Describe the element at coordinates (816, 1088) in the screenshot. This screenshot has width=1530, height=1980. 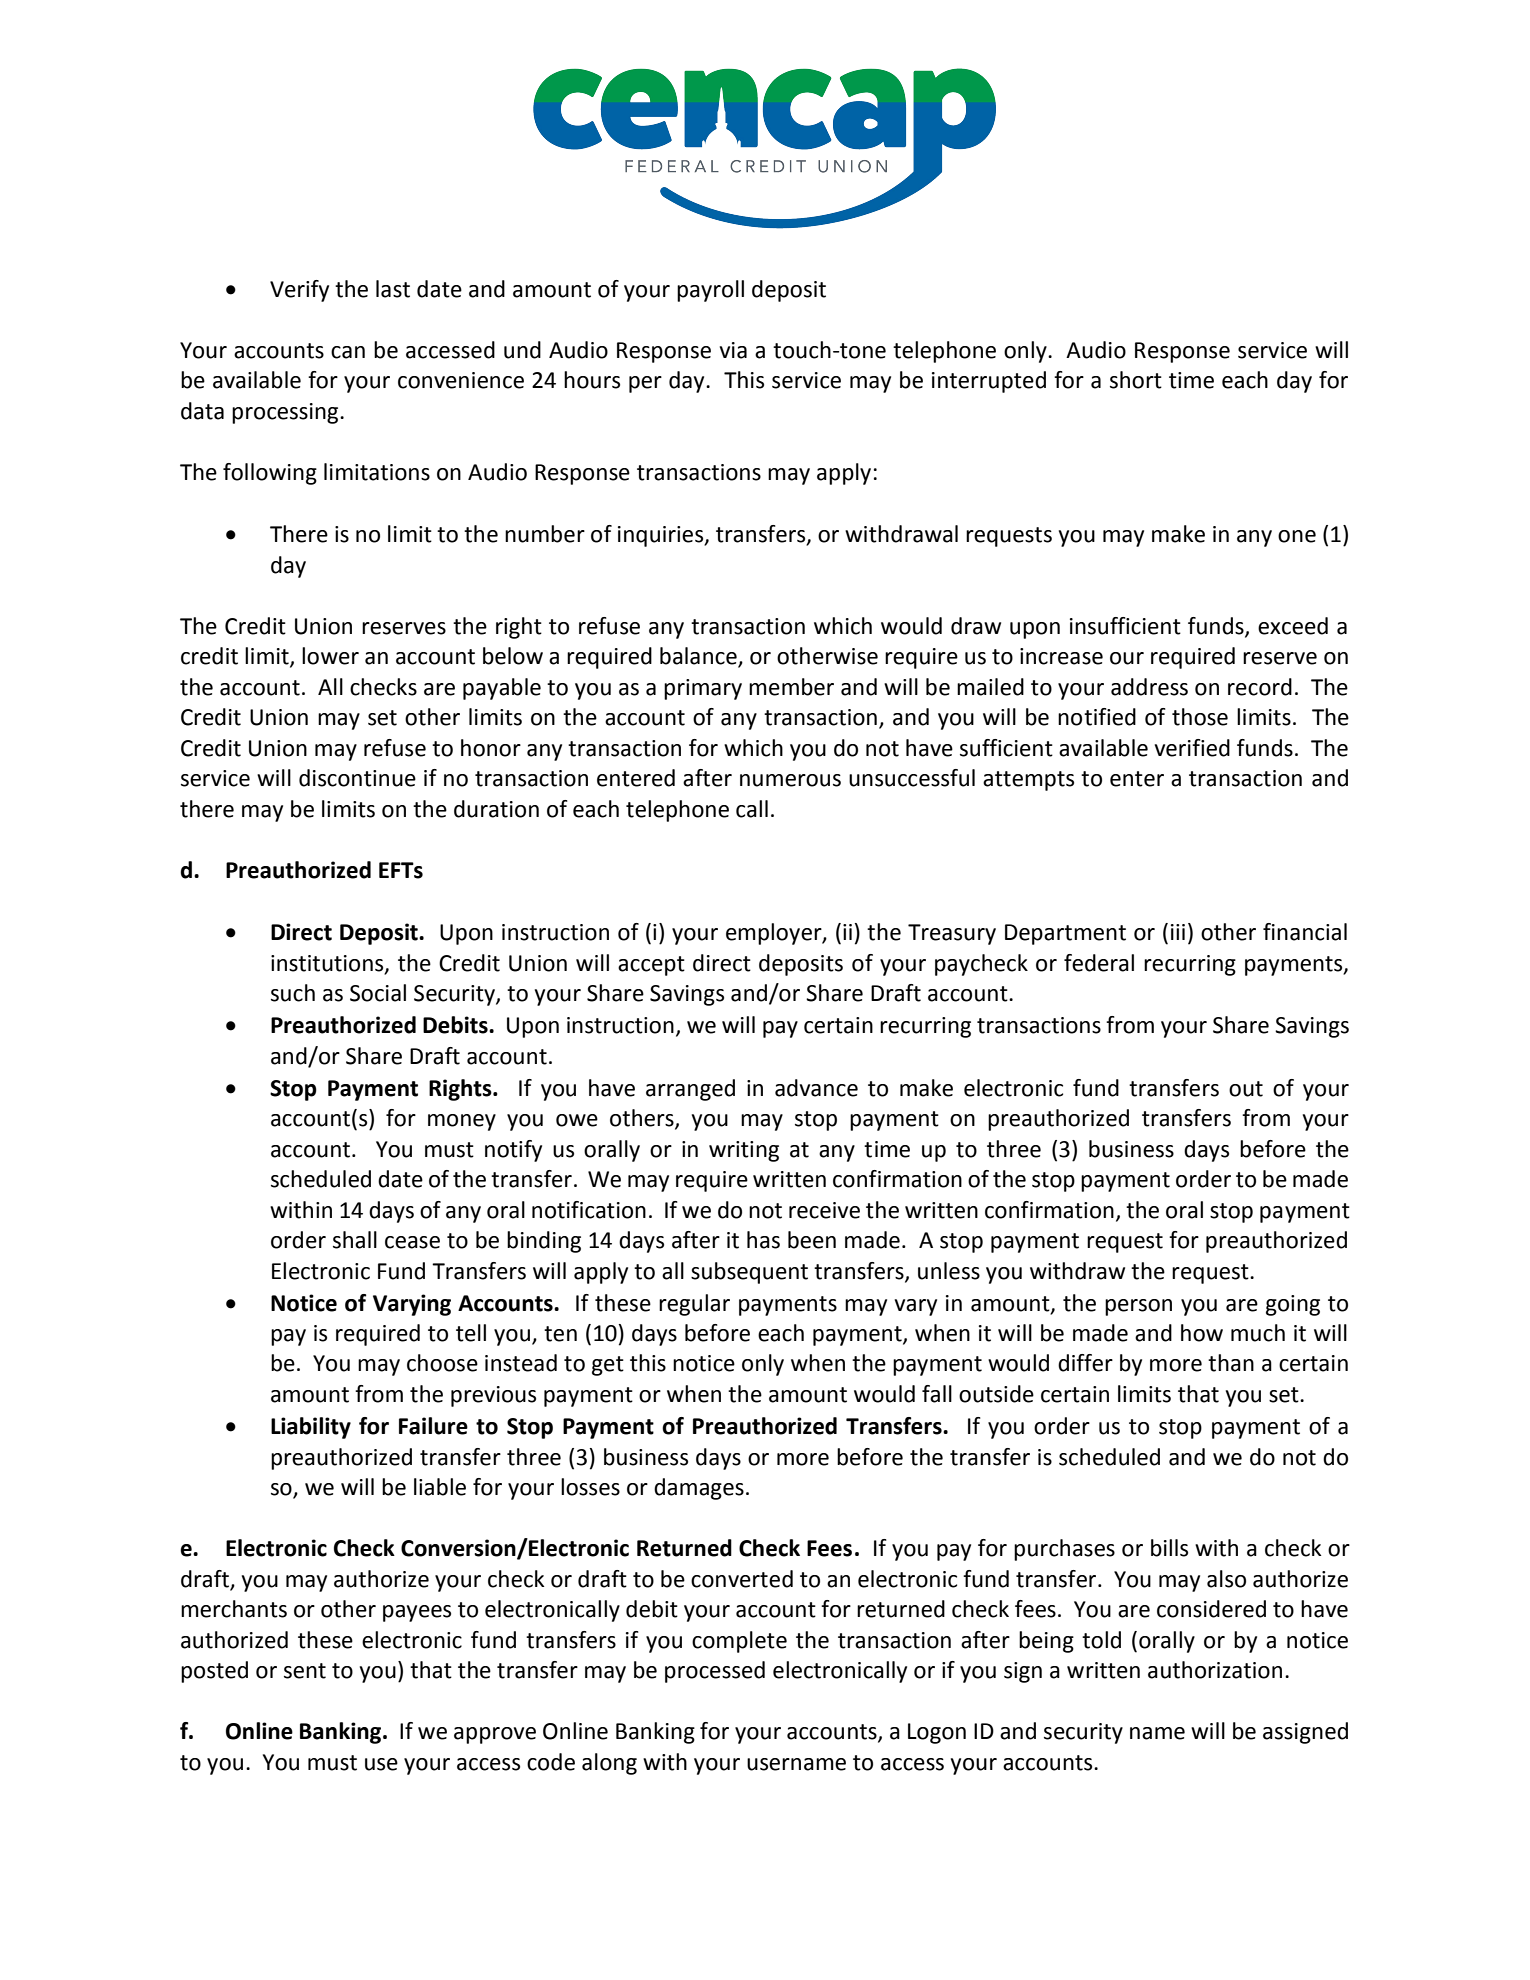
I see `advance` at that location.
